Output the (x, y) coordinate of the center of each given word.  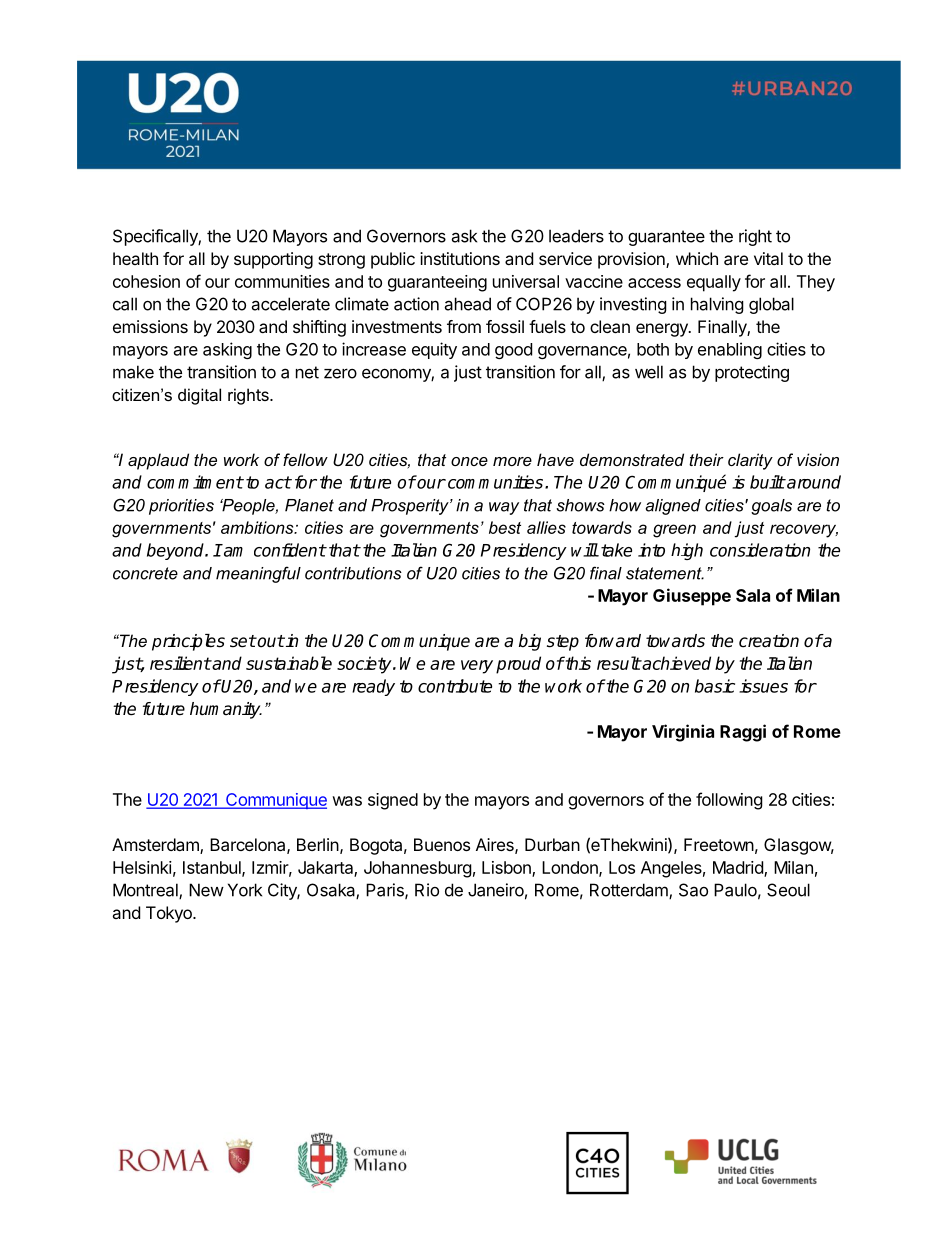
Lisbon (507, 868)
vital (768, 258)
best (505, 527)
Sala (753, 595)
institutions (460, 258)
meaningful (258, 574)
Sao (693, 890)
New (206, 890)
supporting (273, 260)
